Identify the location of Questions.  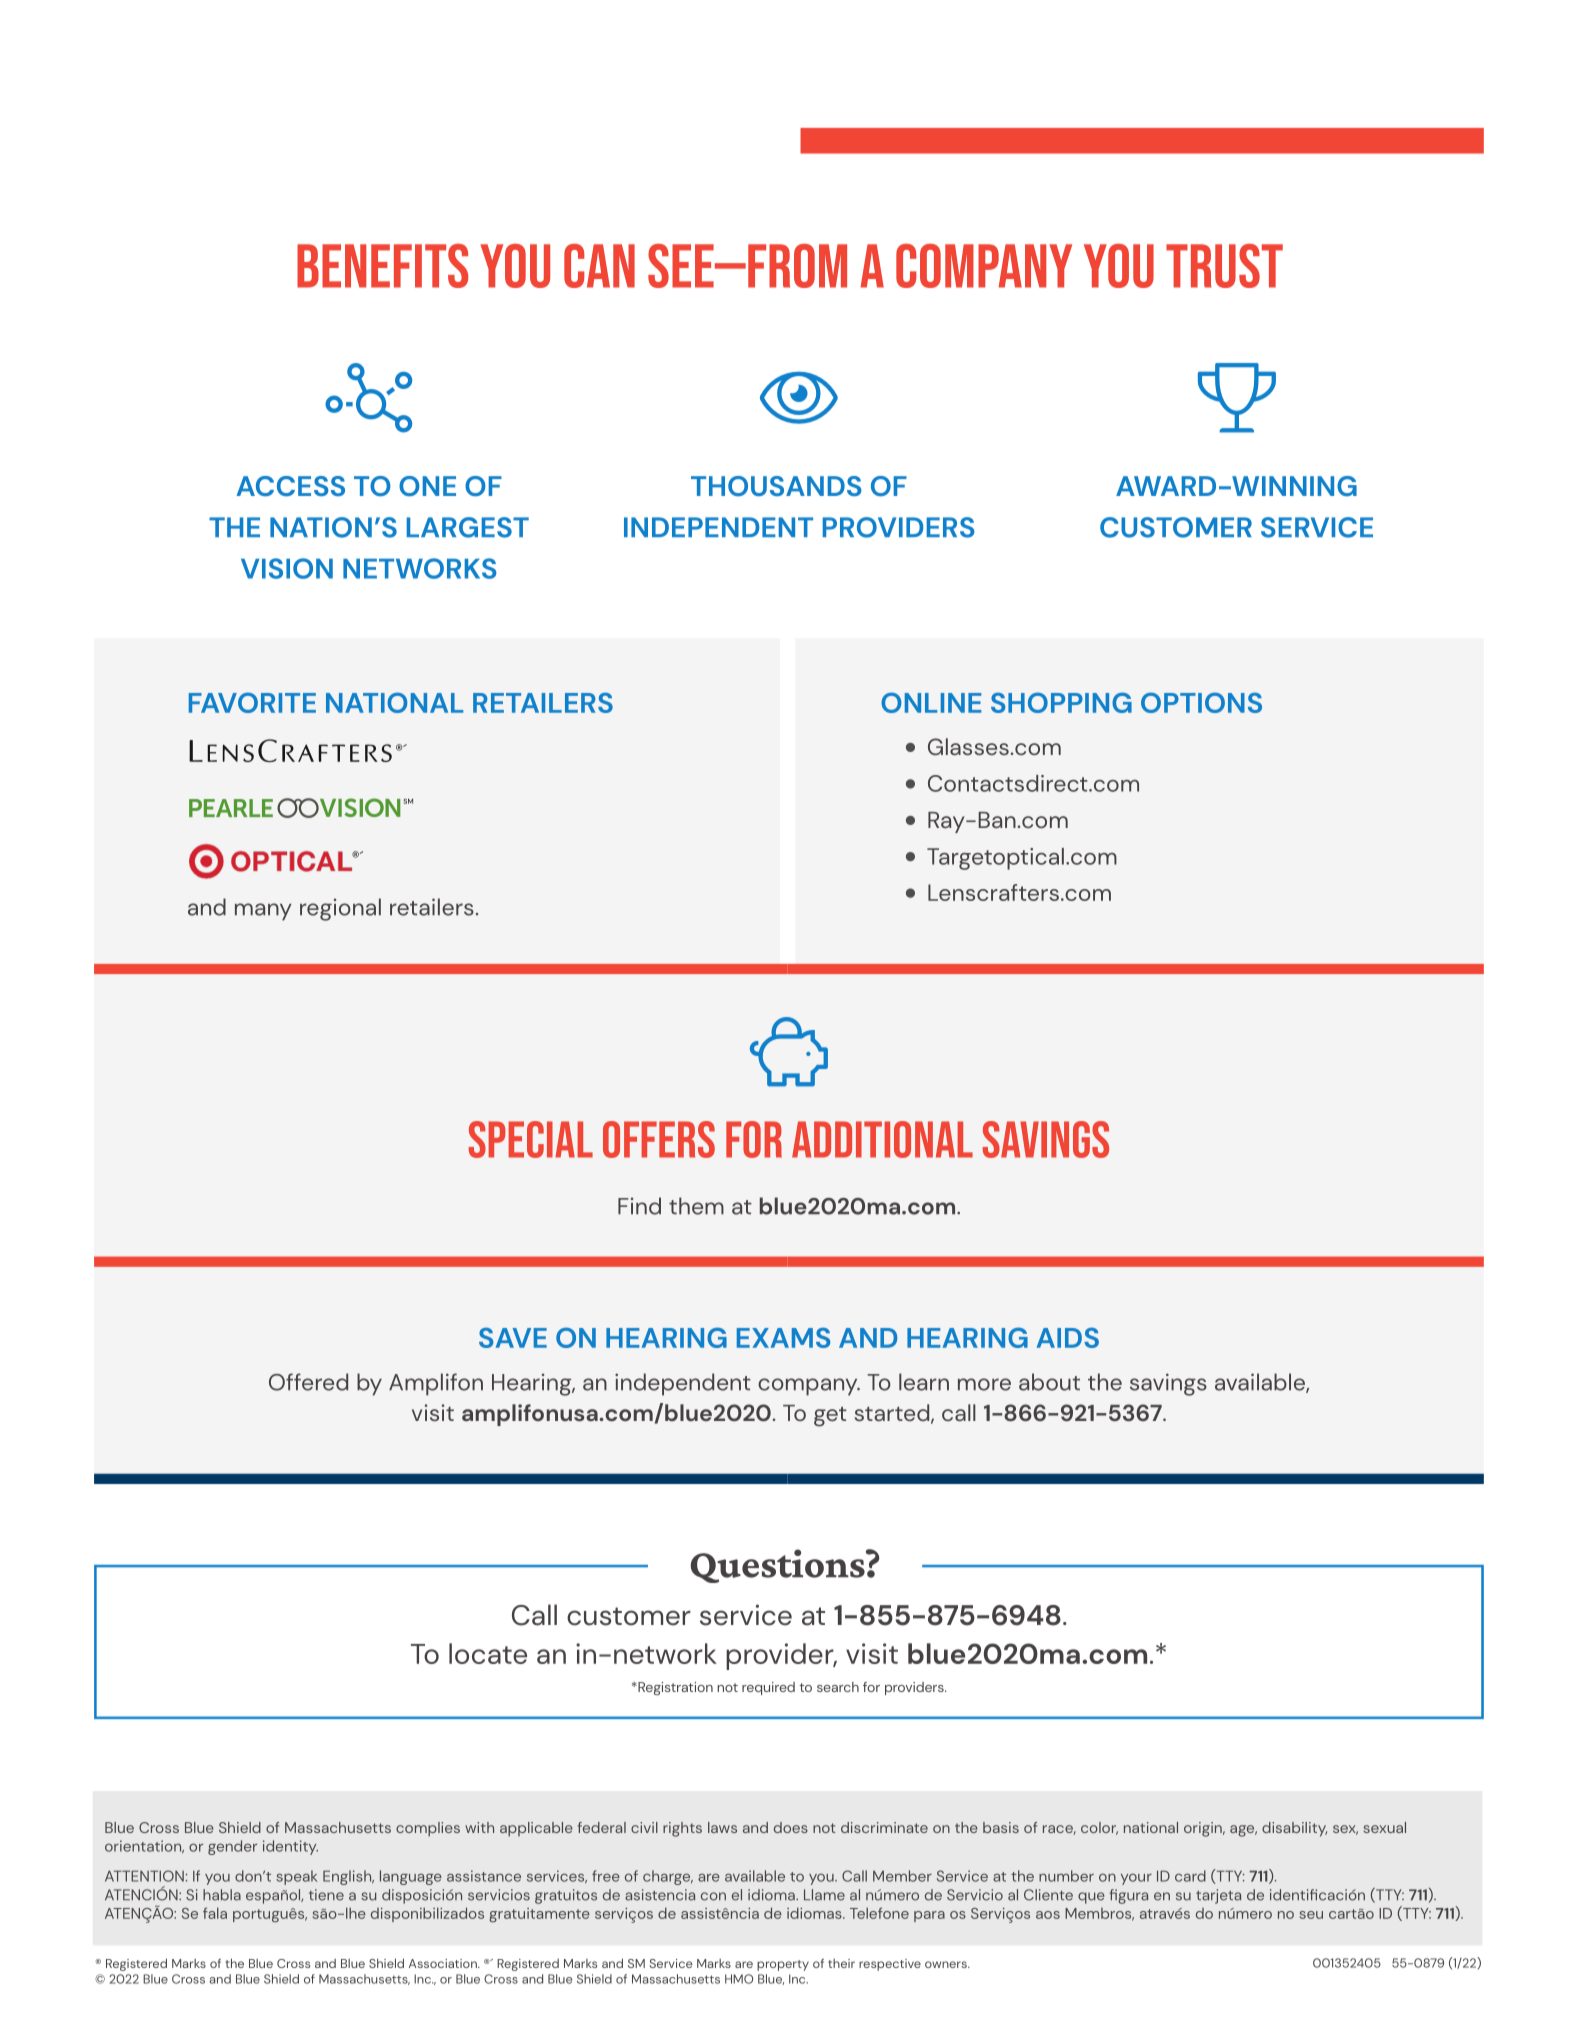
(779, 1566).
